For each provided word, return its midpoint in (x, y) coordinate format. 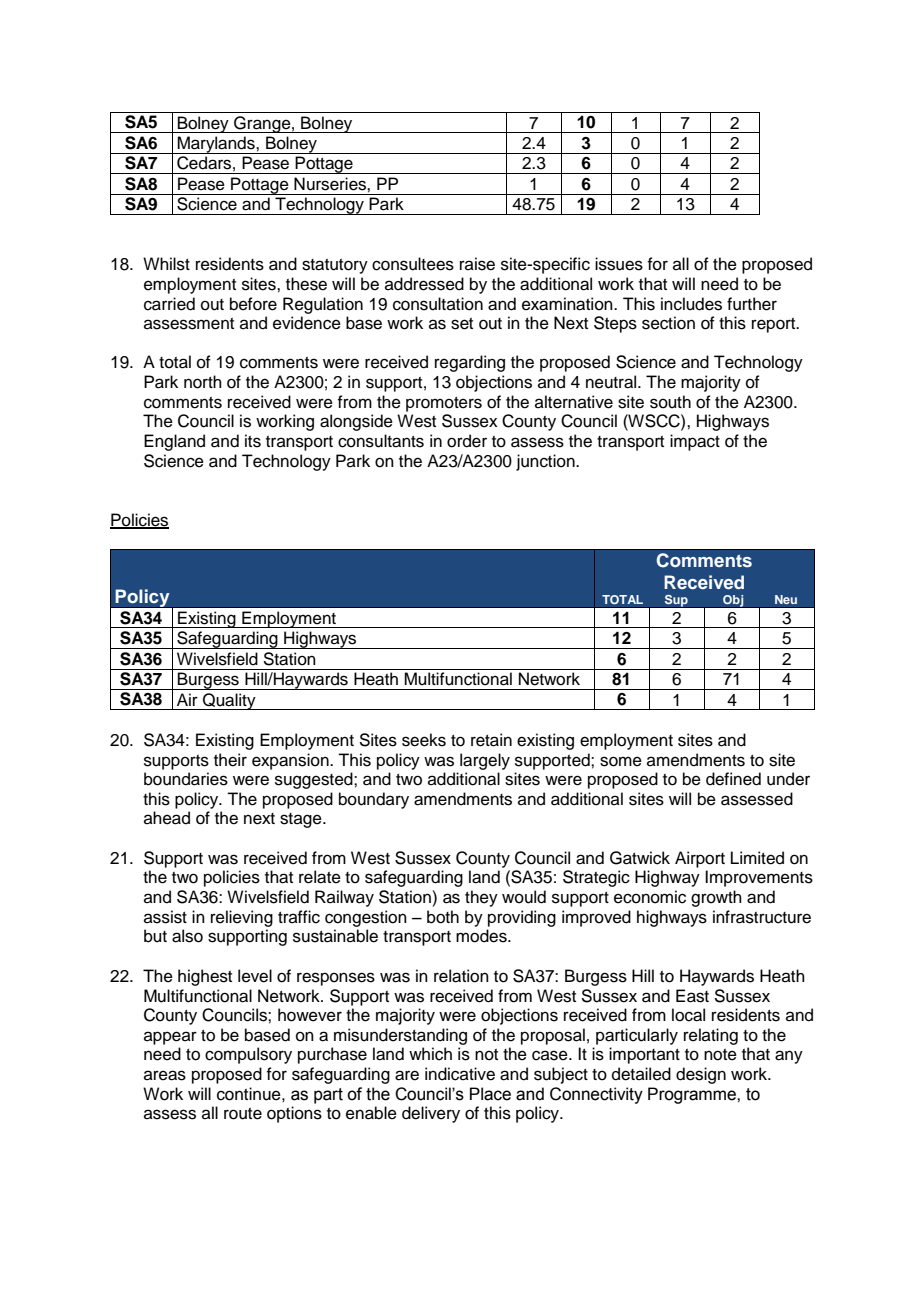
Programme (693, 1095)
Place (490, 1094)
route (243, 1114)
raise (477, 264)
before (253, 304)
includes (691, 304)
